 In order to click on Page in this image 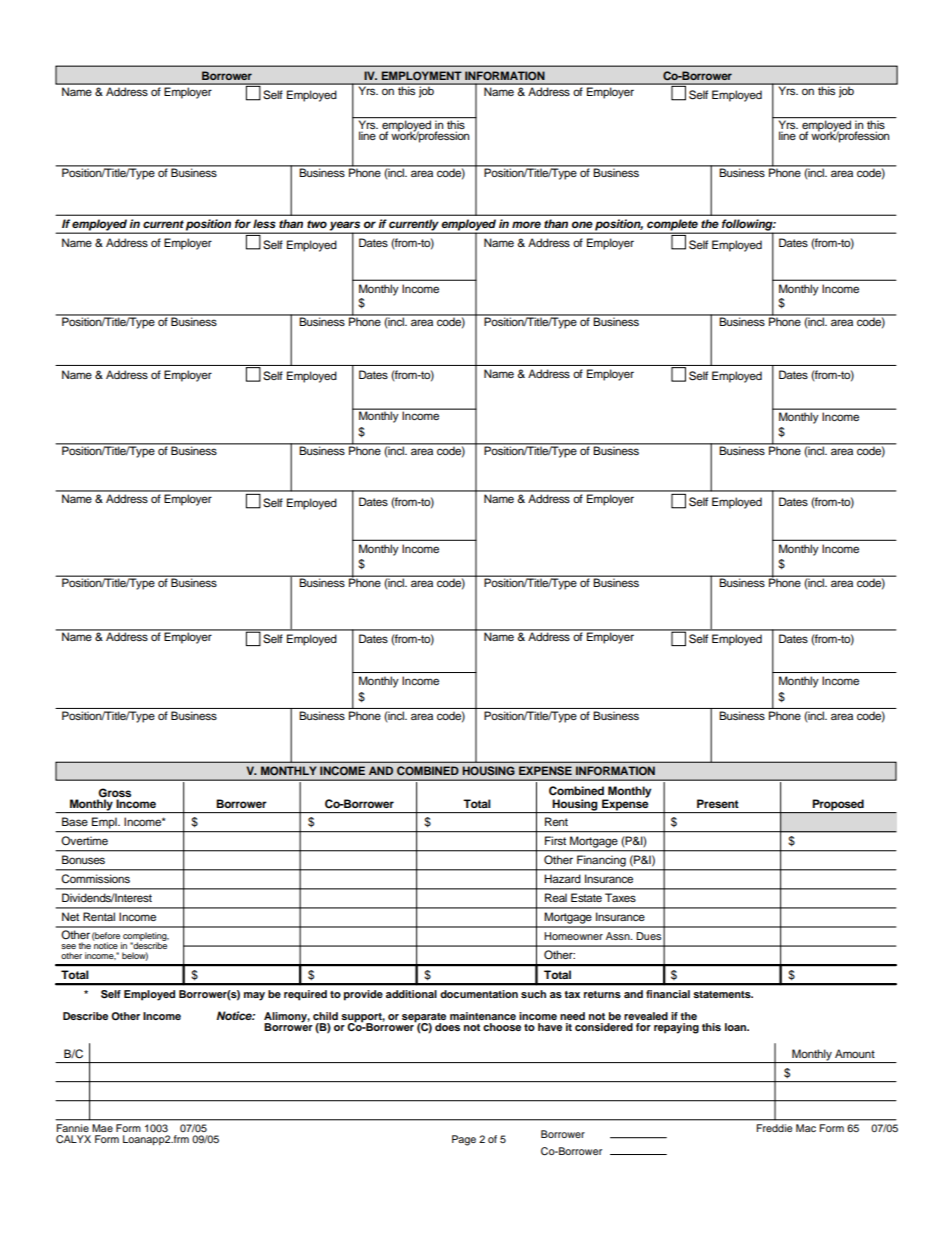, I will do `click(464, 1140)`.
